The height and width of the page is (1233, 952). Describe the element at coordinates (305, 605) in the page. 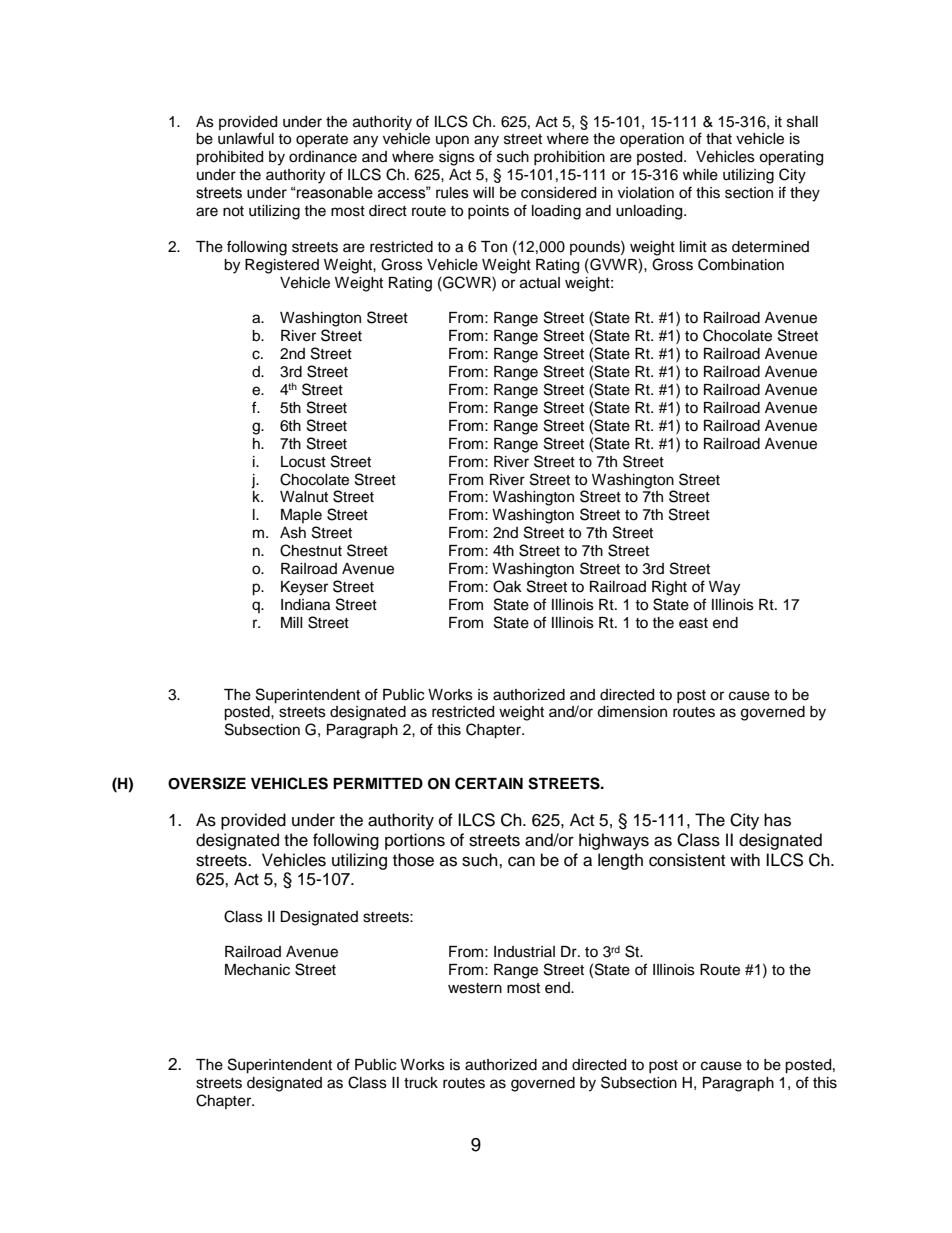

I see `Indiana` at that location.
